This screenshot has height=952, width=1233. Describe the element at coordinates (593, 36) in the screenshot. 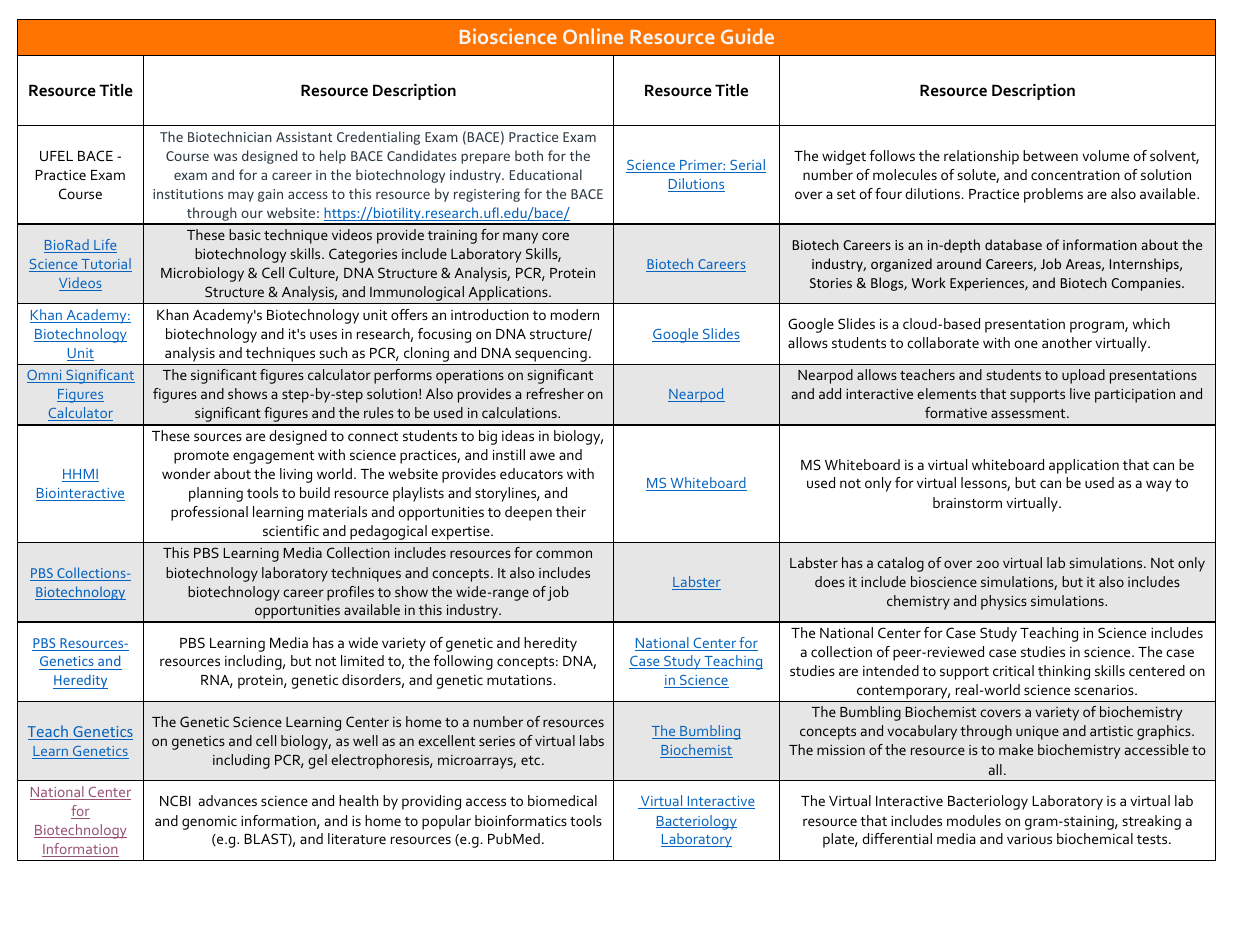

I see `Online` at that location.
